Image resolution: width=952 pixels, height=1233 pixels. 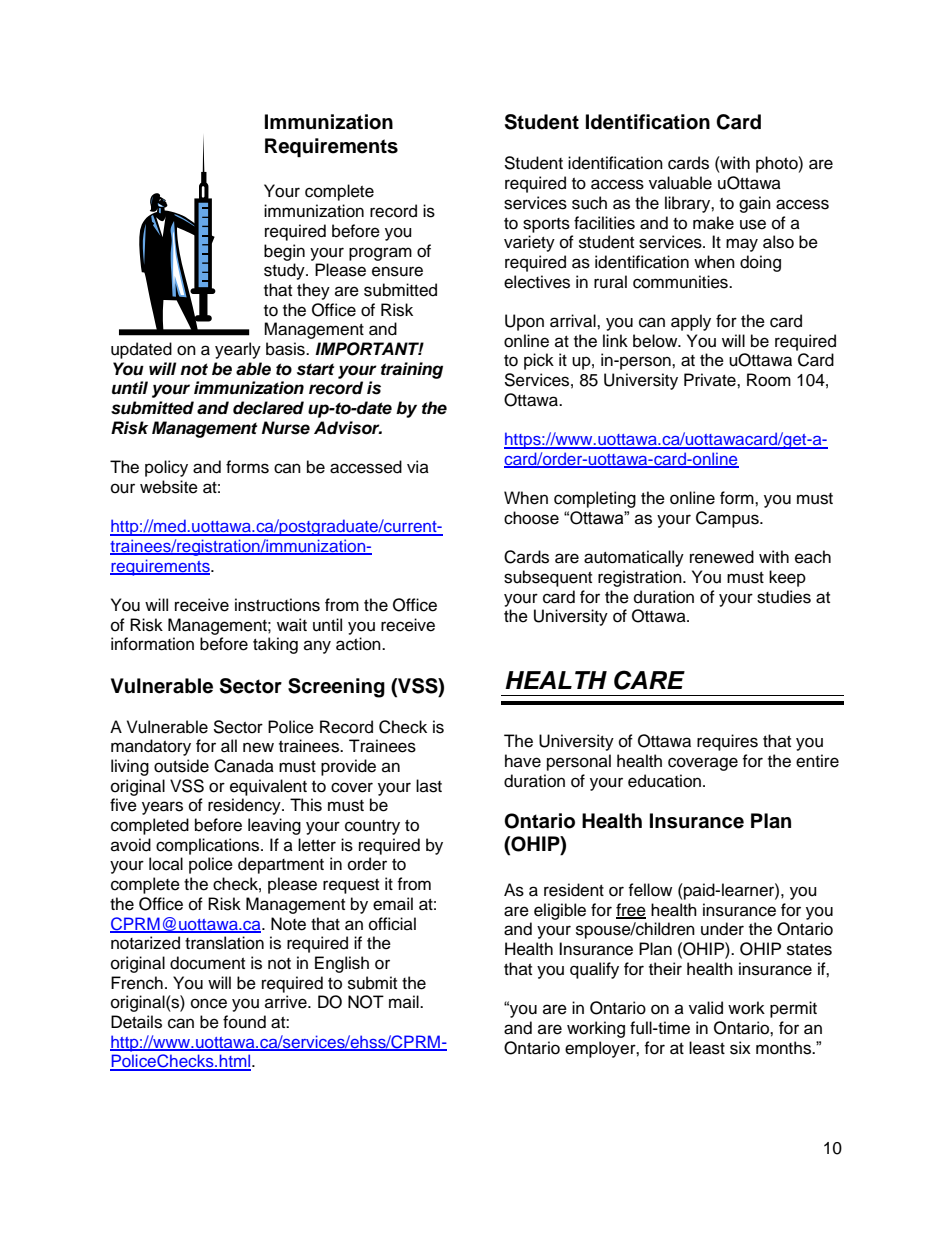 I want to click on variety, so click(x=529, y=243).
